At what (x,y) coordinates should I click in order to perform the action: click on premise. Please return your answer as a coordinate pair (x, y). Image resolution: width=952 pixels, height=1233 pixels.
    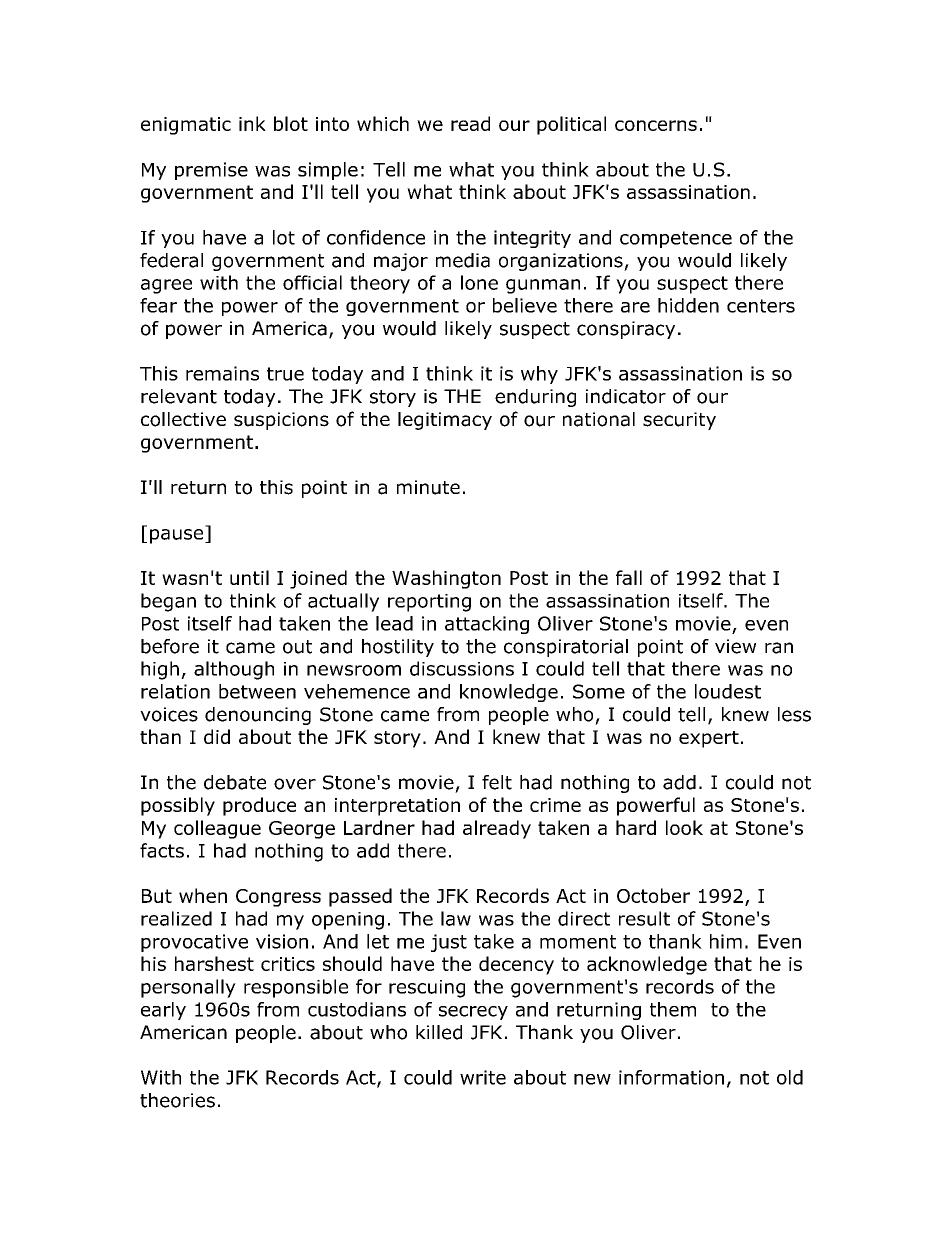
    Looking at the image, I should click on (211, 171).
